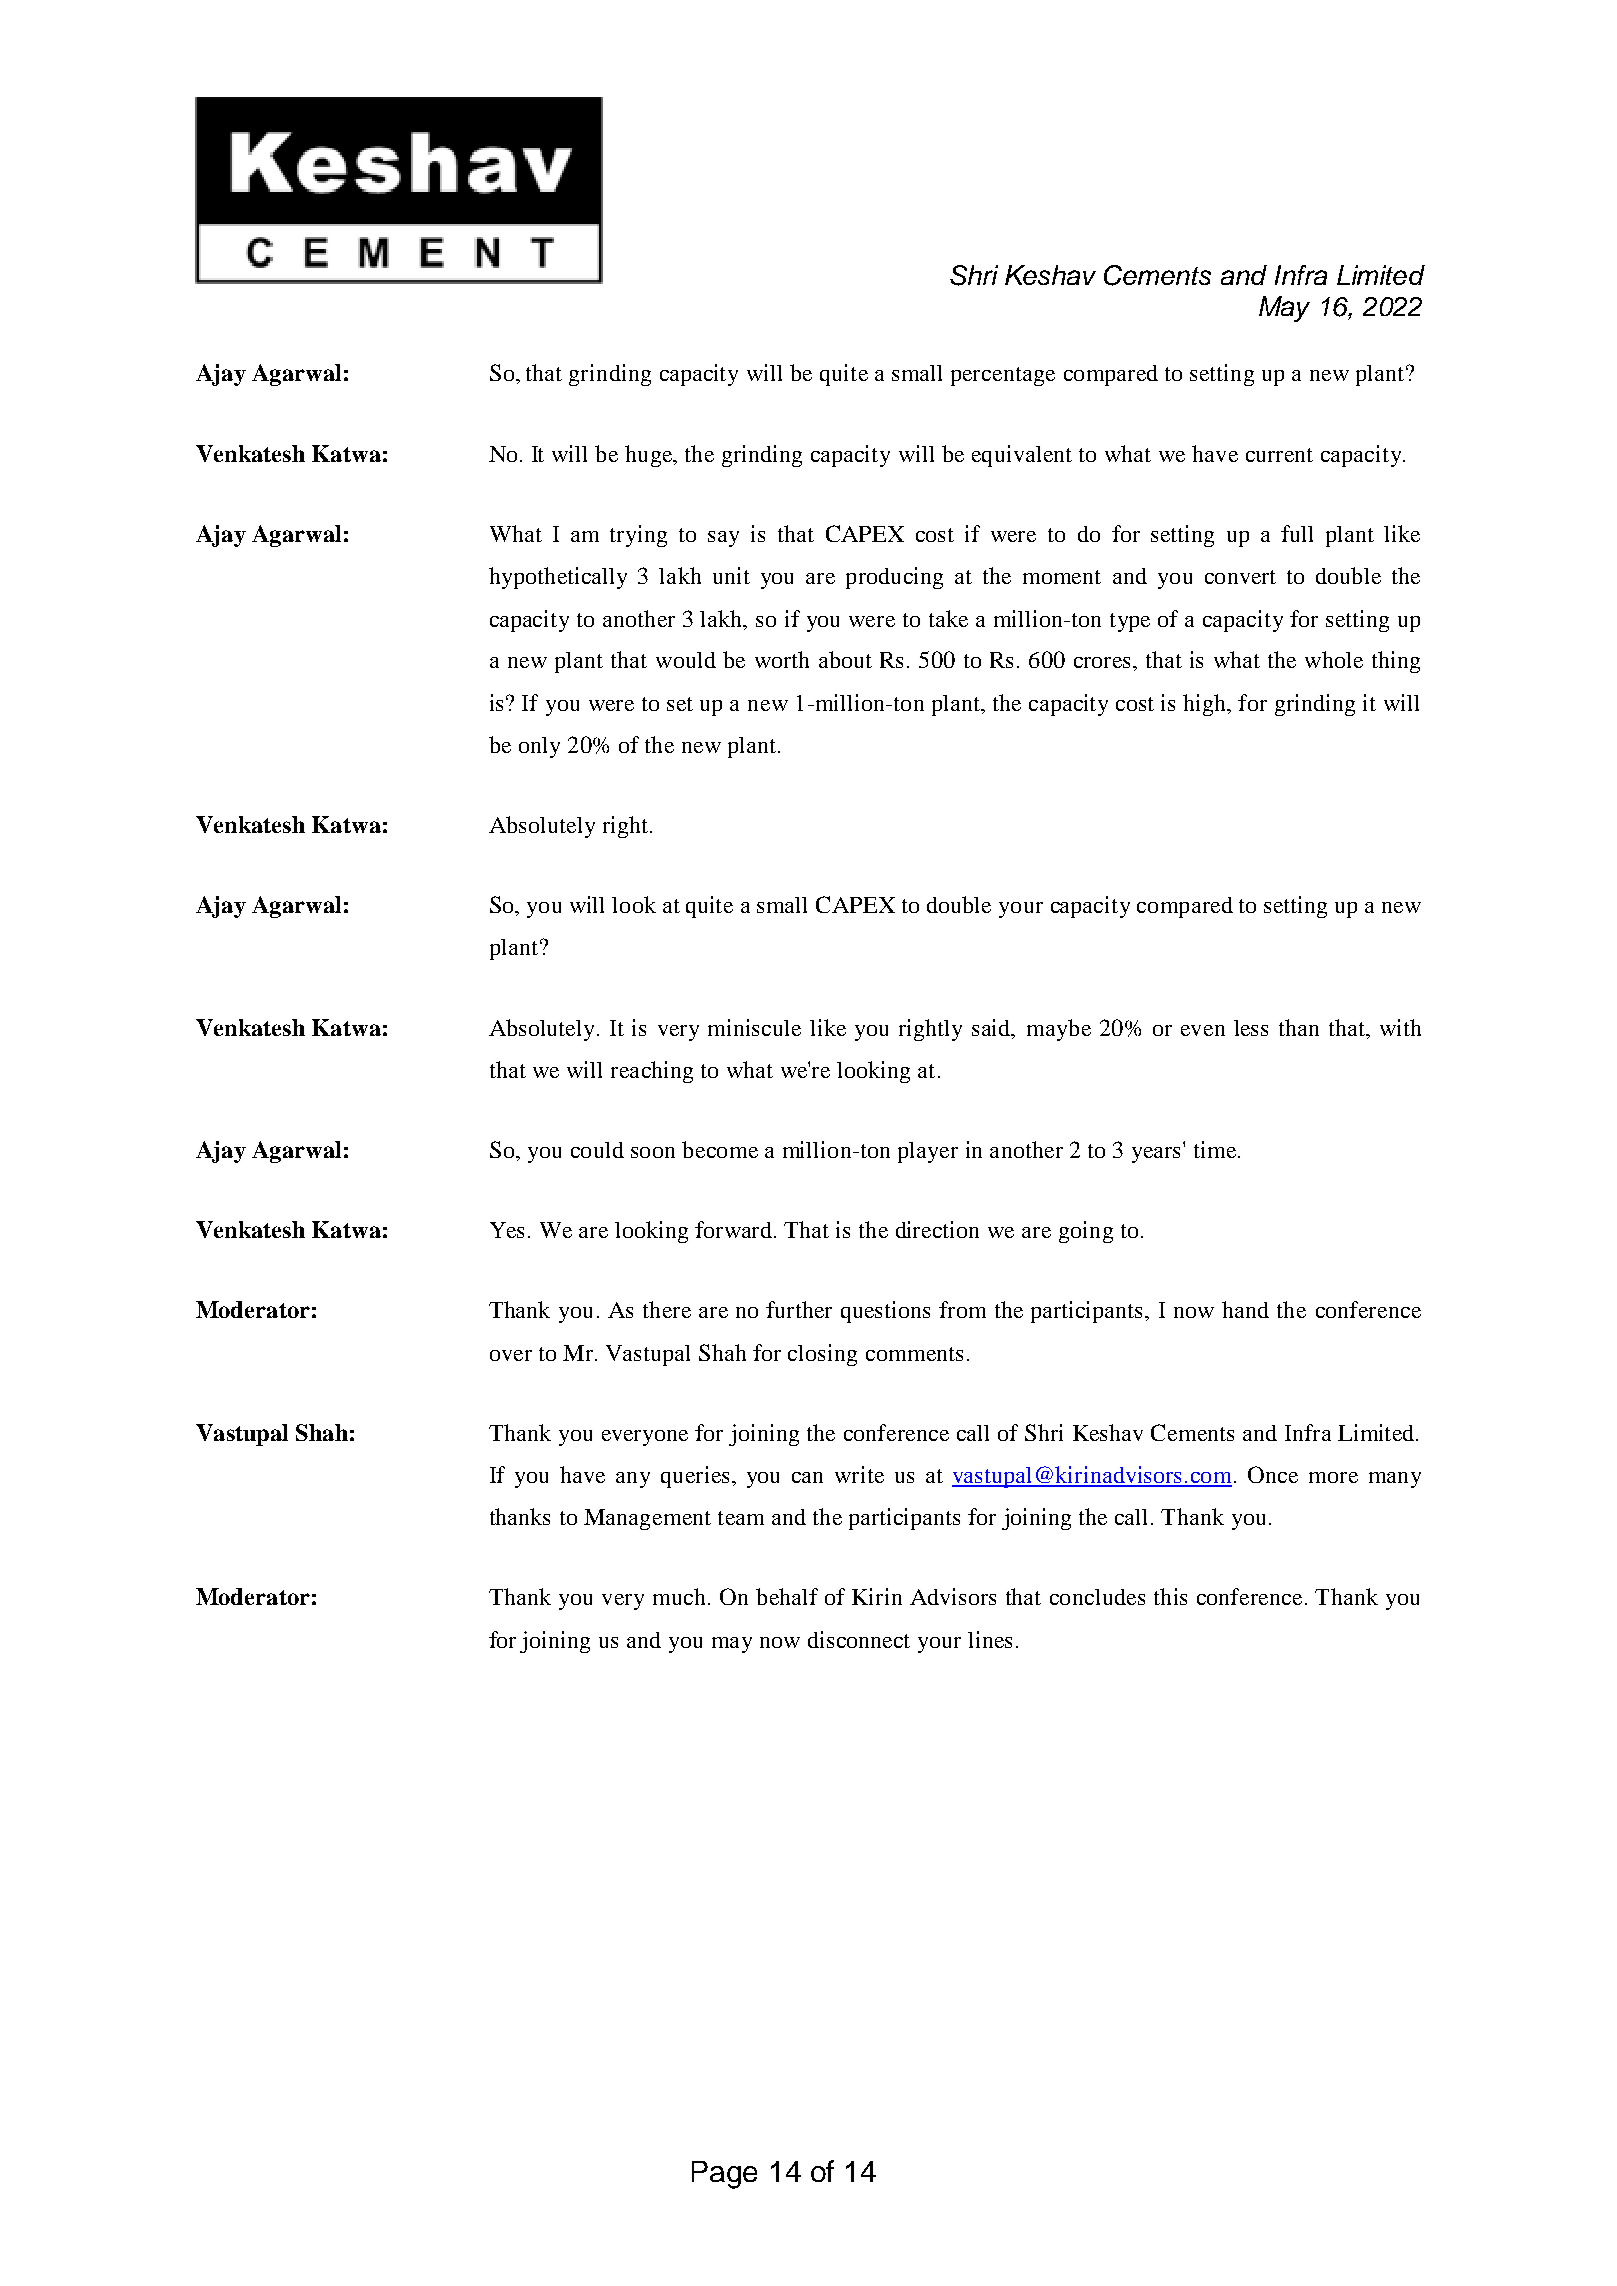 This page has width=1617, height=2286. Describe the element at coordinates (724, 2175) in the page. I see `Page` at that location.
